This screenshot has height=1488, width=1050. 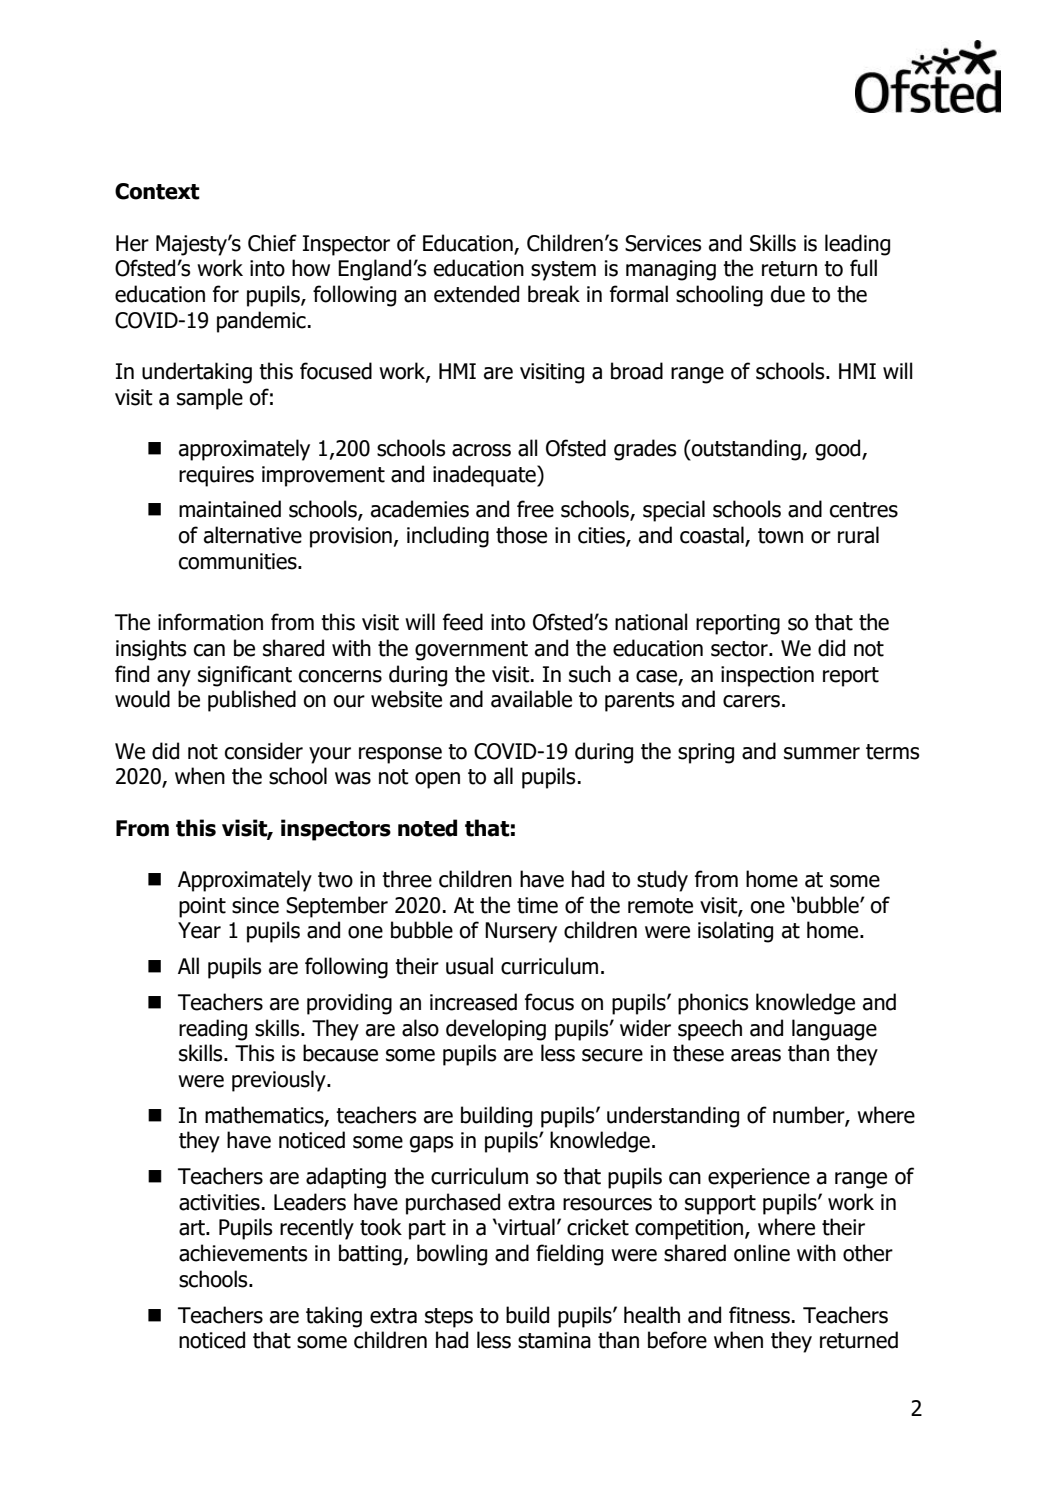 I want to click on Chief, so click(x=272, y=243).
